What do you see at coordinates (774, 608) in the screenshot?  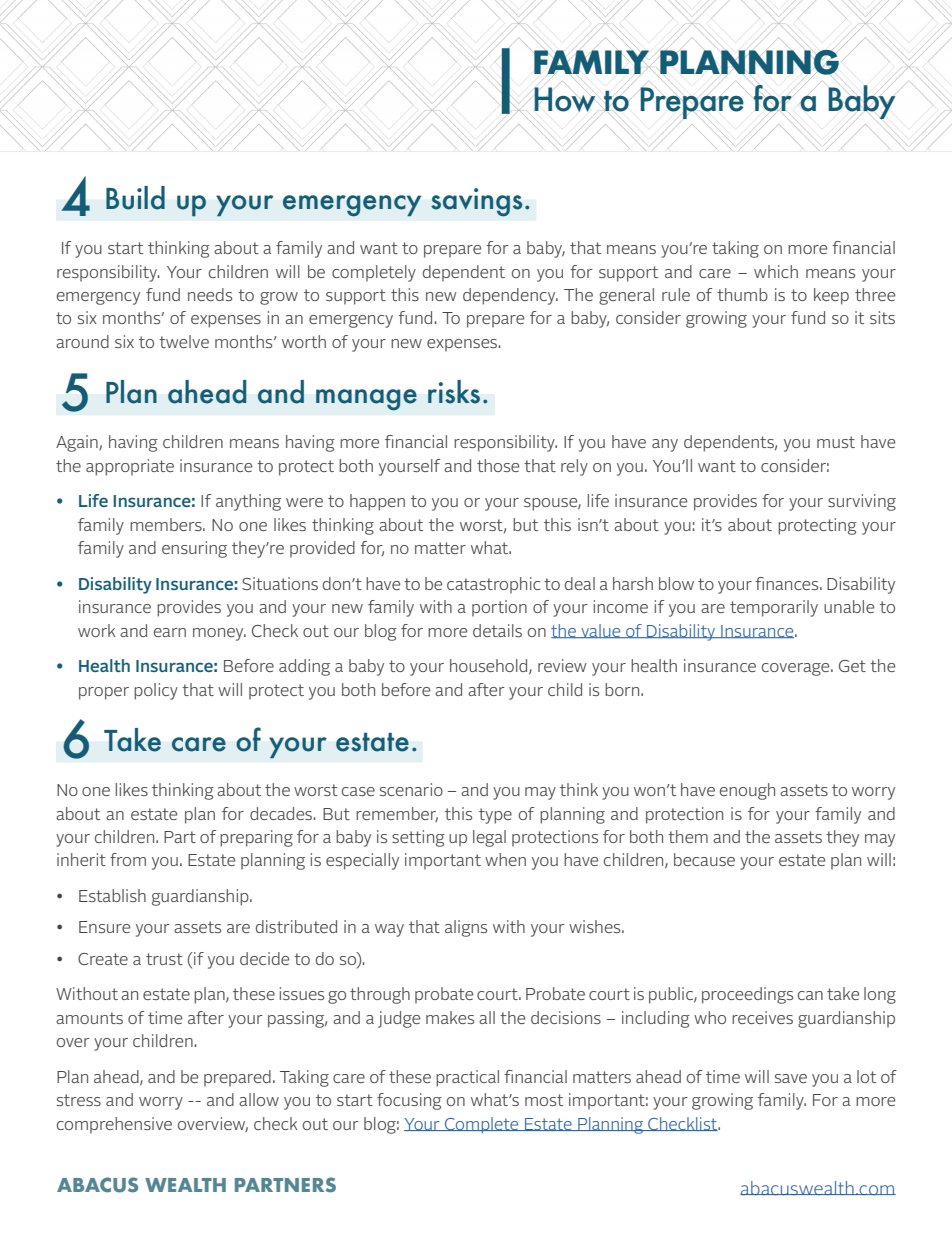 I see `temporarily` at bounding box center [774, 608].
